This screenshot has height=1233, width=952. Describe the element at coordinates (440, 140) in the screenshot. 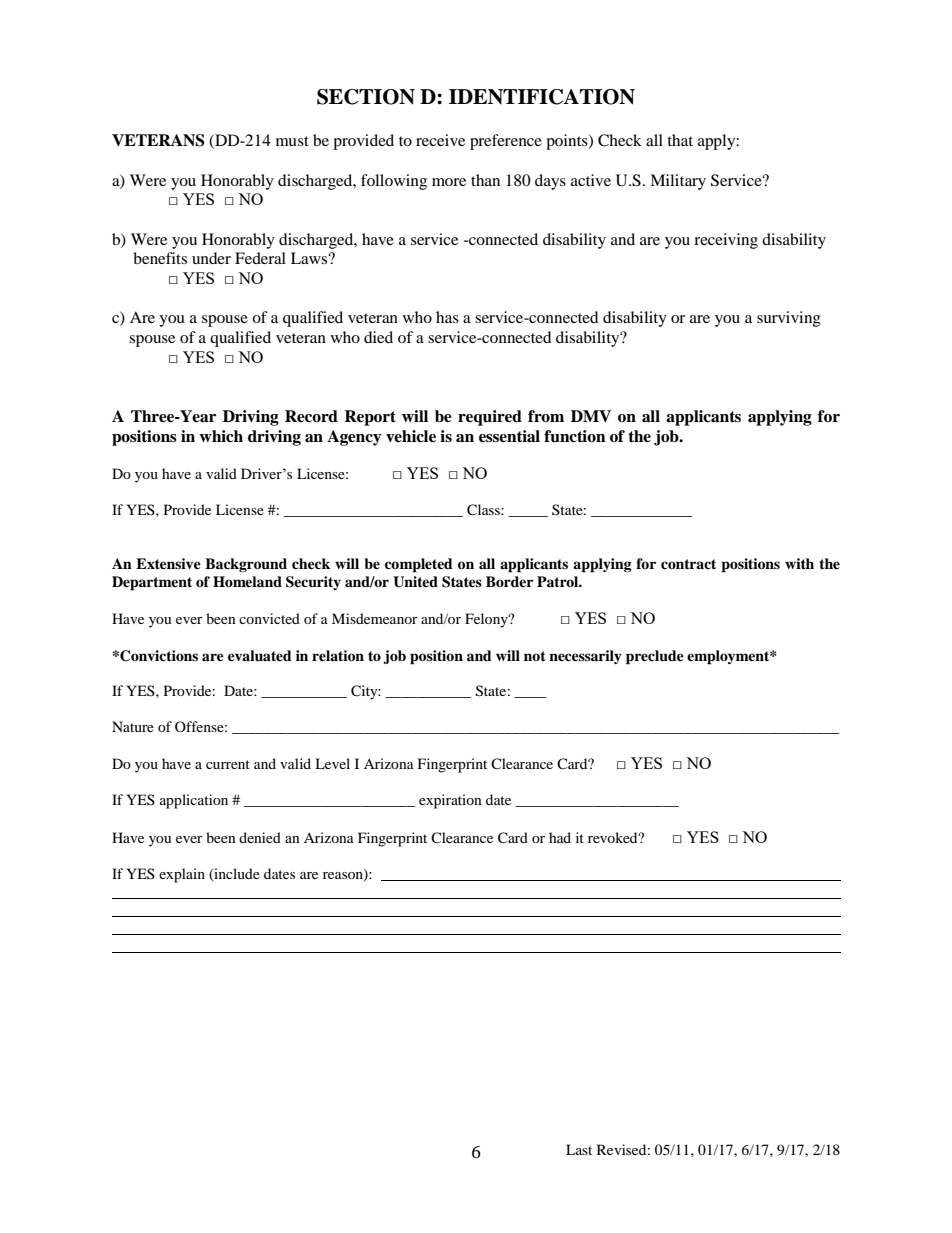

I see `receive` at that location.
